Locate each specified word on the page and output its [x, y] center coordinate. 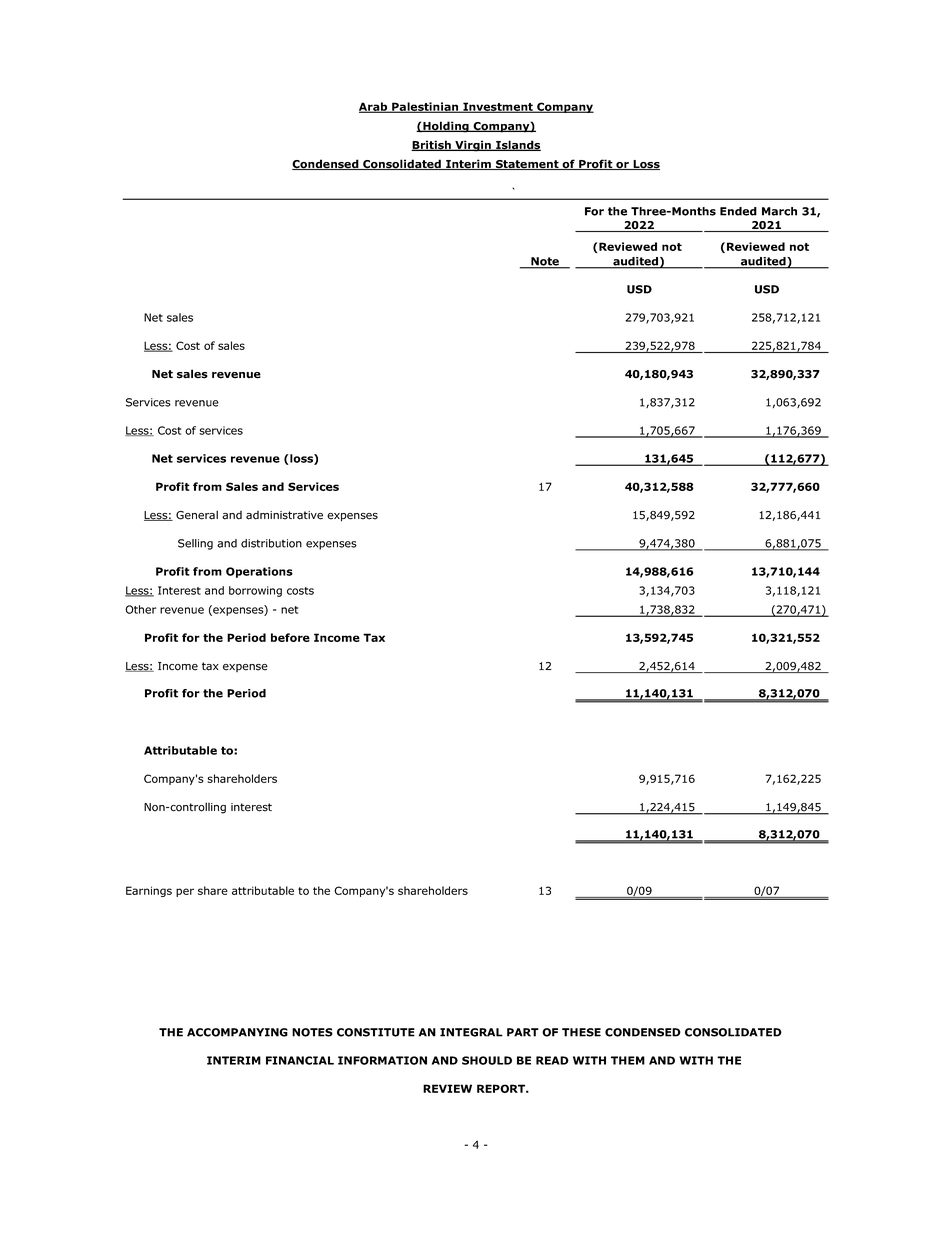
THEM [628, 1060]
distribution [271, 543]
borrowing [255, 591]
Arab [374, 107]
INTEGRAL [471, 1032]
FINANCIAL [300, 1060]
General [197, 515]
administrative [284, 515]
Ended [738, 211]
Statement [527, 165]
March [779, 211]
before [290, 637]
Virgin [473, 146]
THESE [581, 1032]
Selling [195, 544]
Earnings [149, 891]
